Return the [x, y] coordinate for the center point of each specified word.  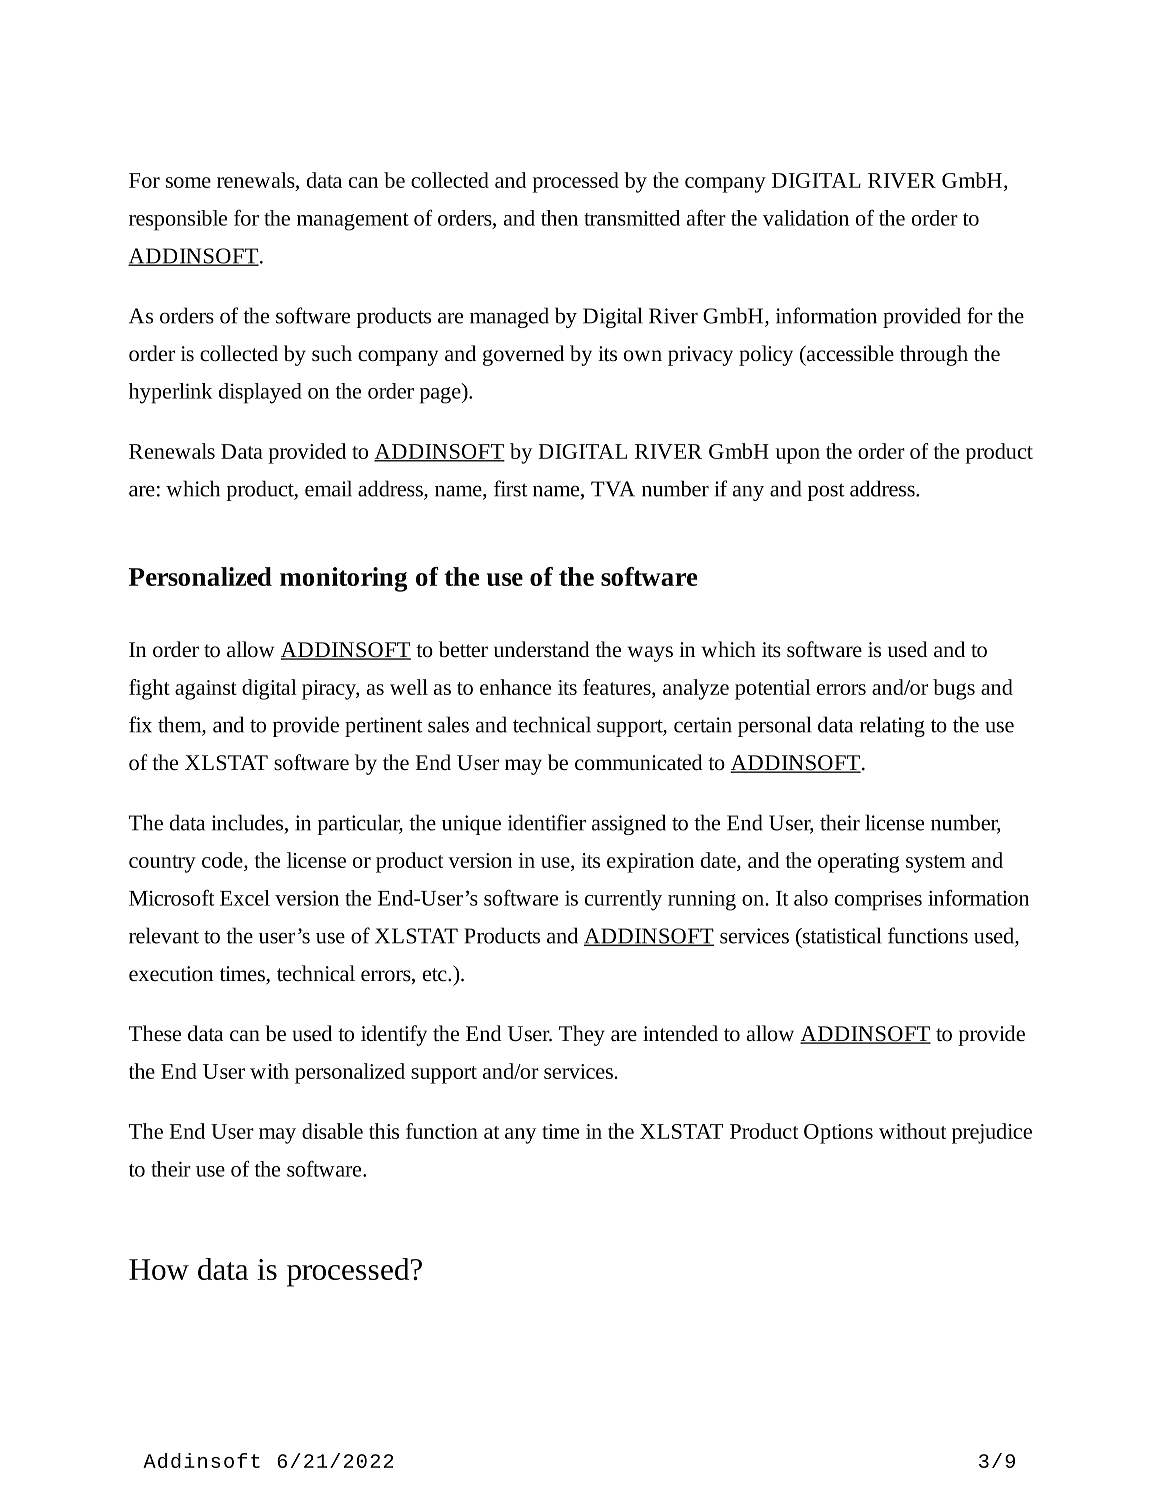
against [206, 690]
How [159, 1269]
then [559, 218]
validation [806, 218]
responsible [178, 220]
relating [892, 726]
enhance [515, 687]
